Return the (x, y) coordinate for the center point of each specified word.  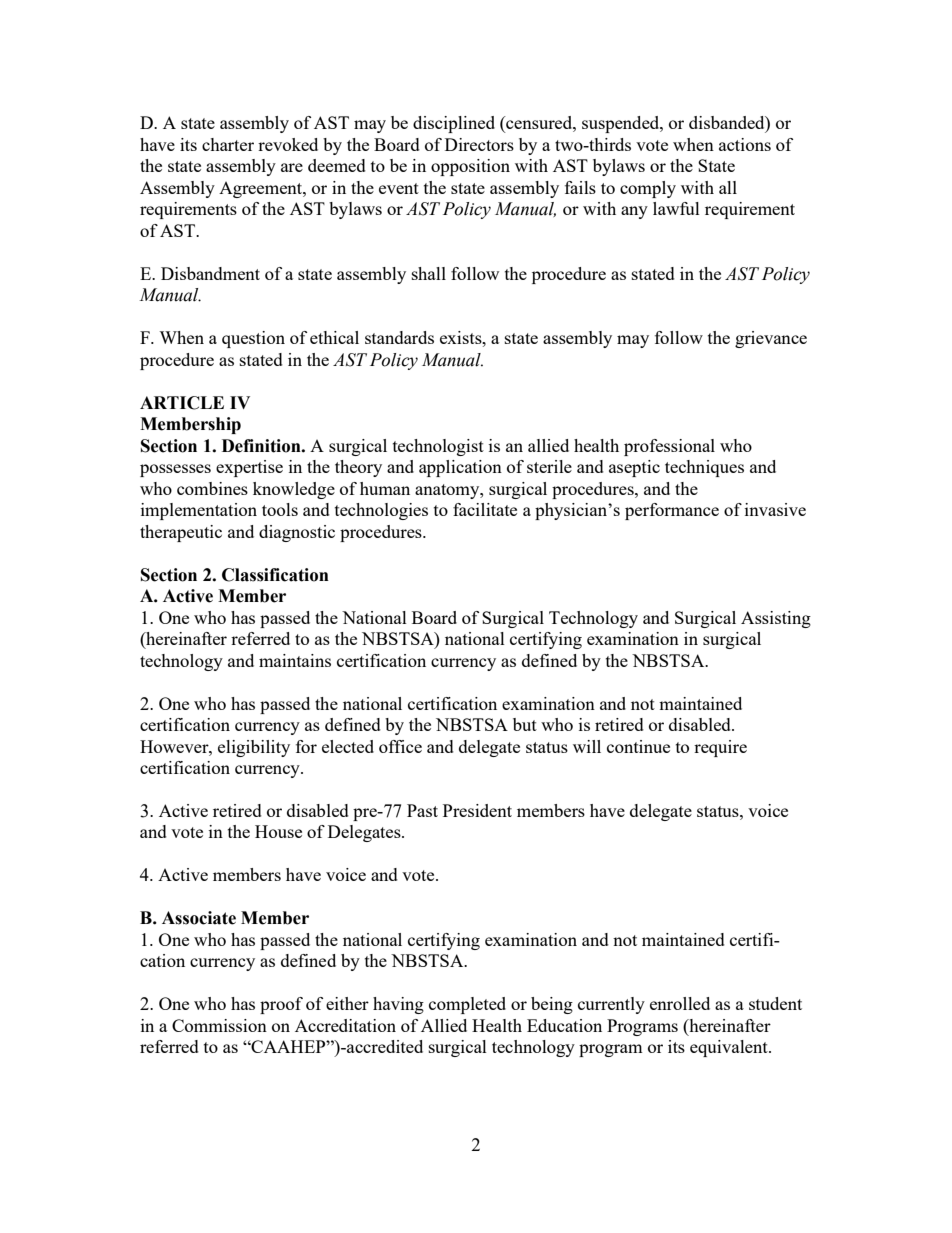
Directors (479, 144)
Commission (219, 1025)
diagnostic (297, 533)
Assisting (776, 619)
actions (745, 144)
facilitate (485, 509)
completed (467, 1005)
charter (228, 144)
